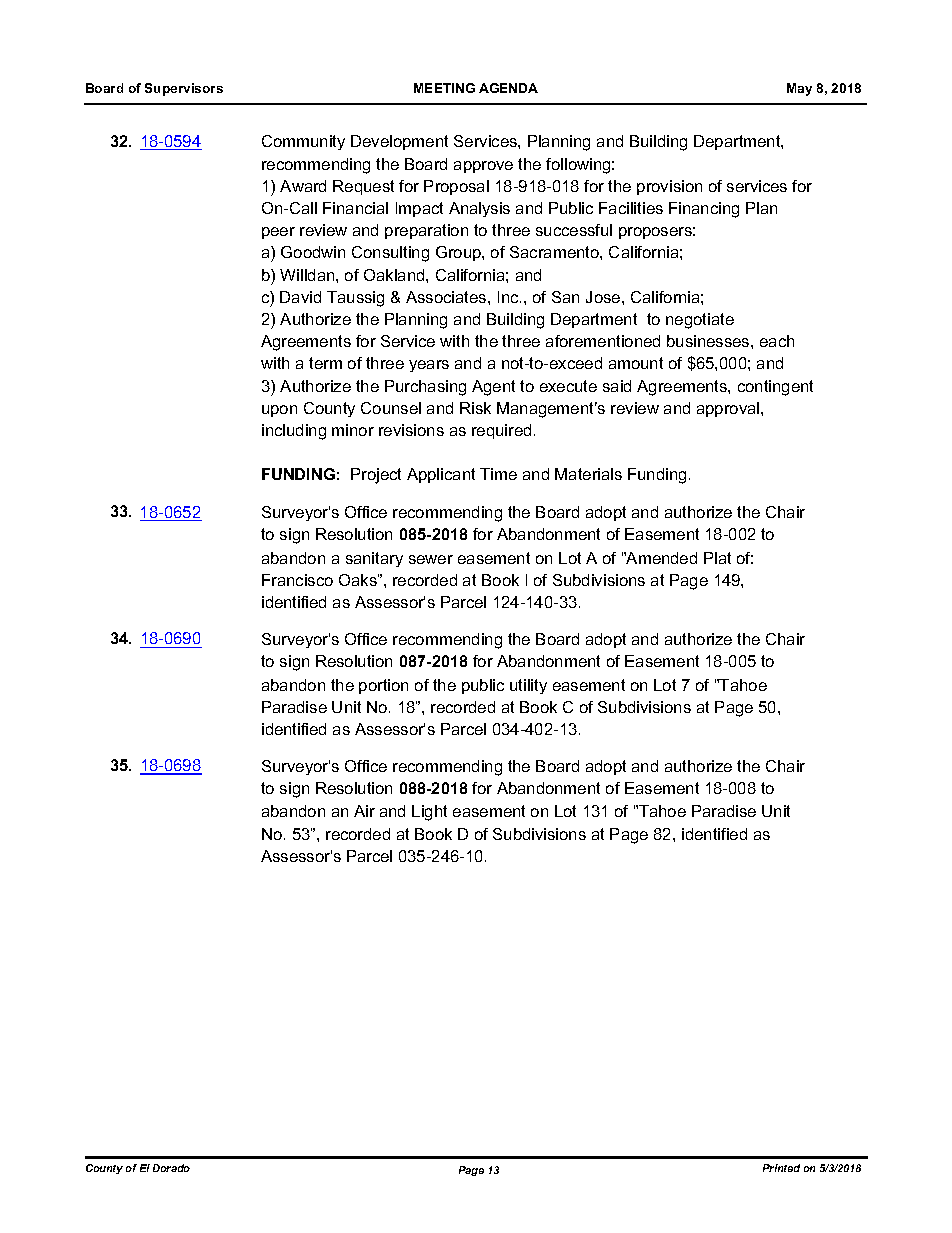 This screenshot has height=1233, width=952. What do you see at coordinates (799, 89) in the screenshot?
I see `May` at bounding box center [799, 89].
